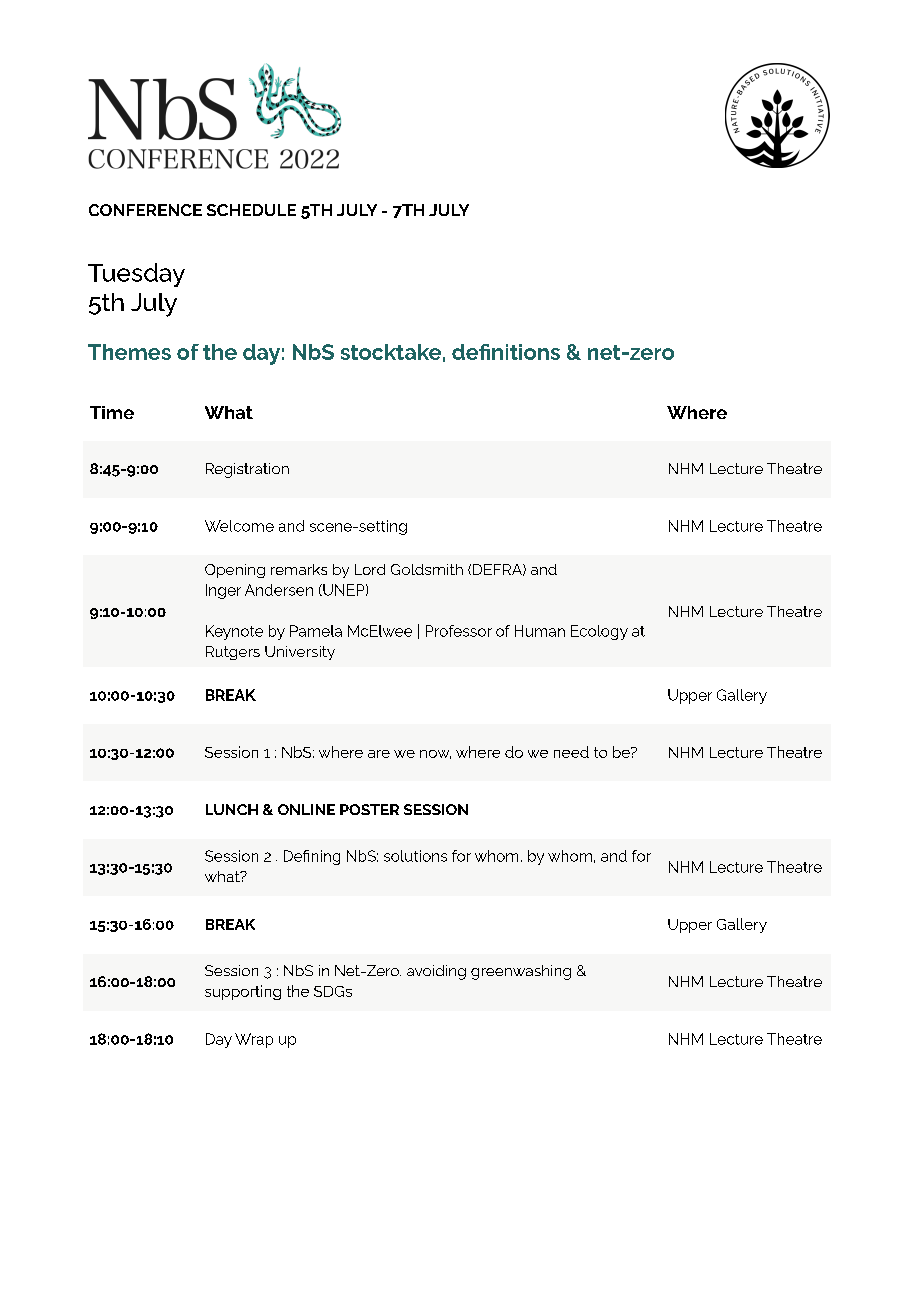 The height and width of the screenshot is (1308, 924). What do you see at coordinates (243, 992) in the screenshot?
I see `supporting` at bounding box center [243, 992].
